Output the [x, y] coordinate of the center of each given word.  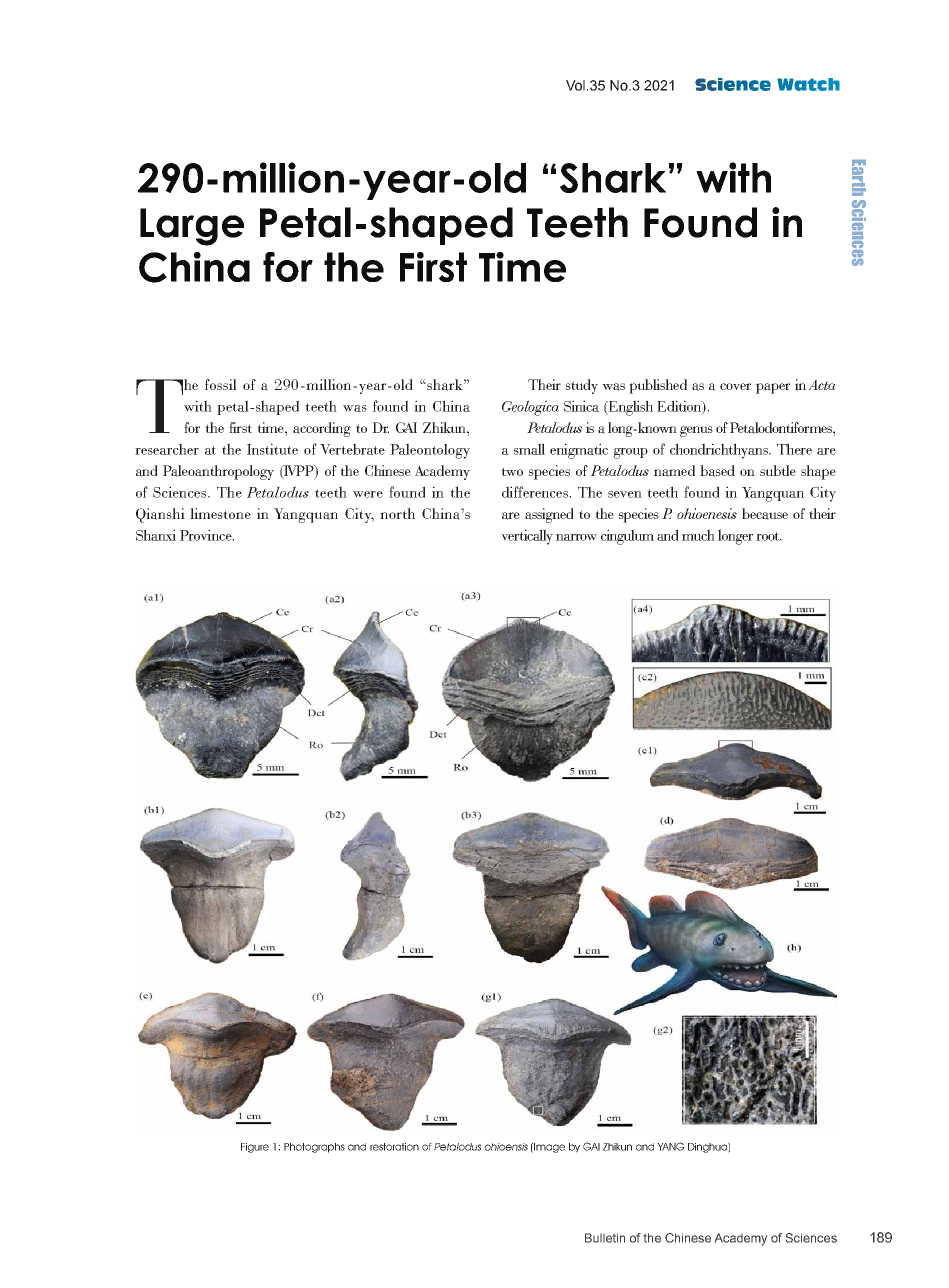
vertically [527, 537]
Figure [255, 1148]
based [717, 471]
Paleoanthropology [218, 472]
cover [735, 386]
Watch [808, 84]
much [698, 535]
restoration [394, 1147]
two [512, 471]
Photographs [314, 1148]
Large [192, 227]
